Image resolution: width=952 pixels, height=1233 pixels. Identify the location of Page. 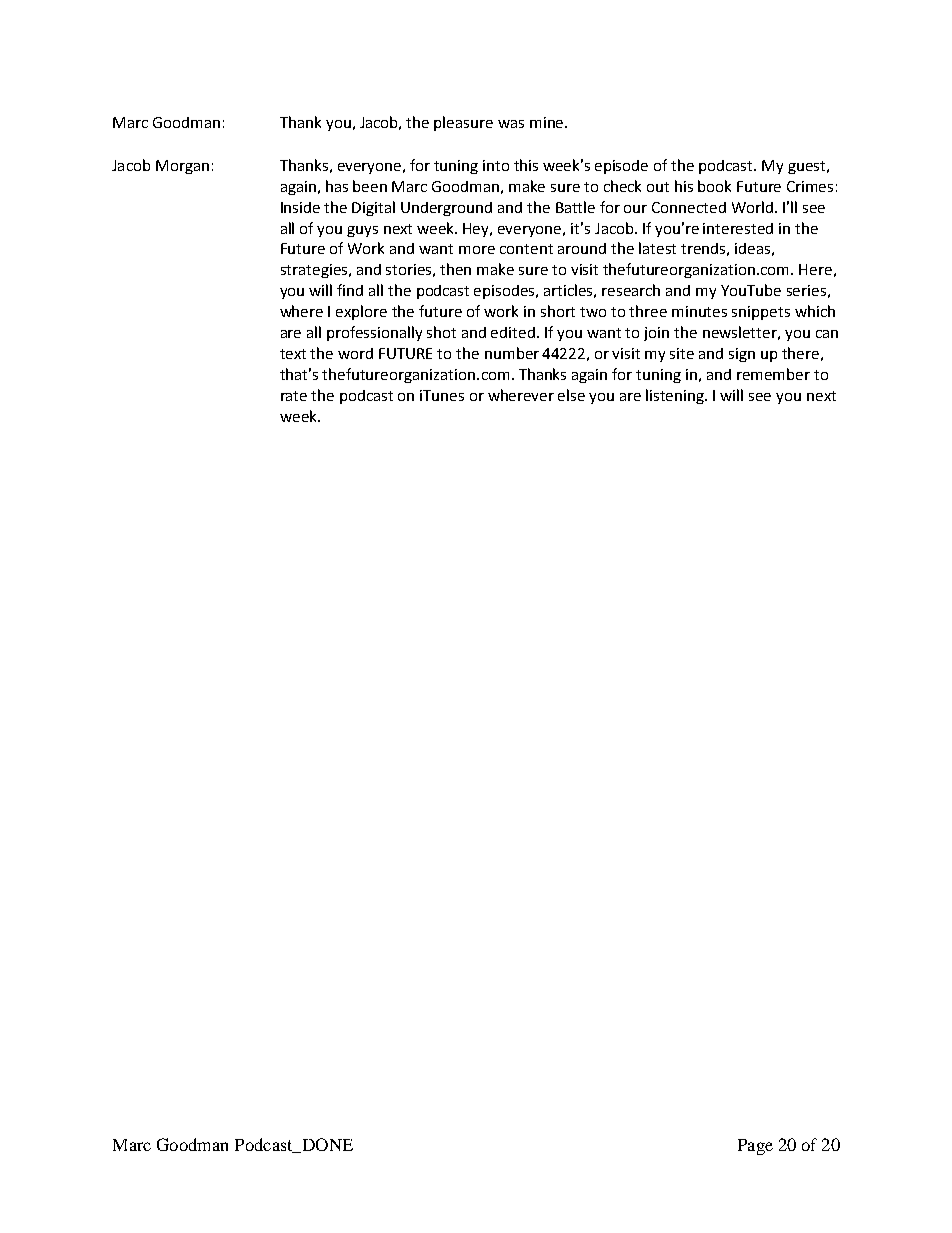
(755, 1147).
